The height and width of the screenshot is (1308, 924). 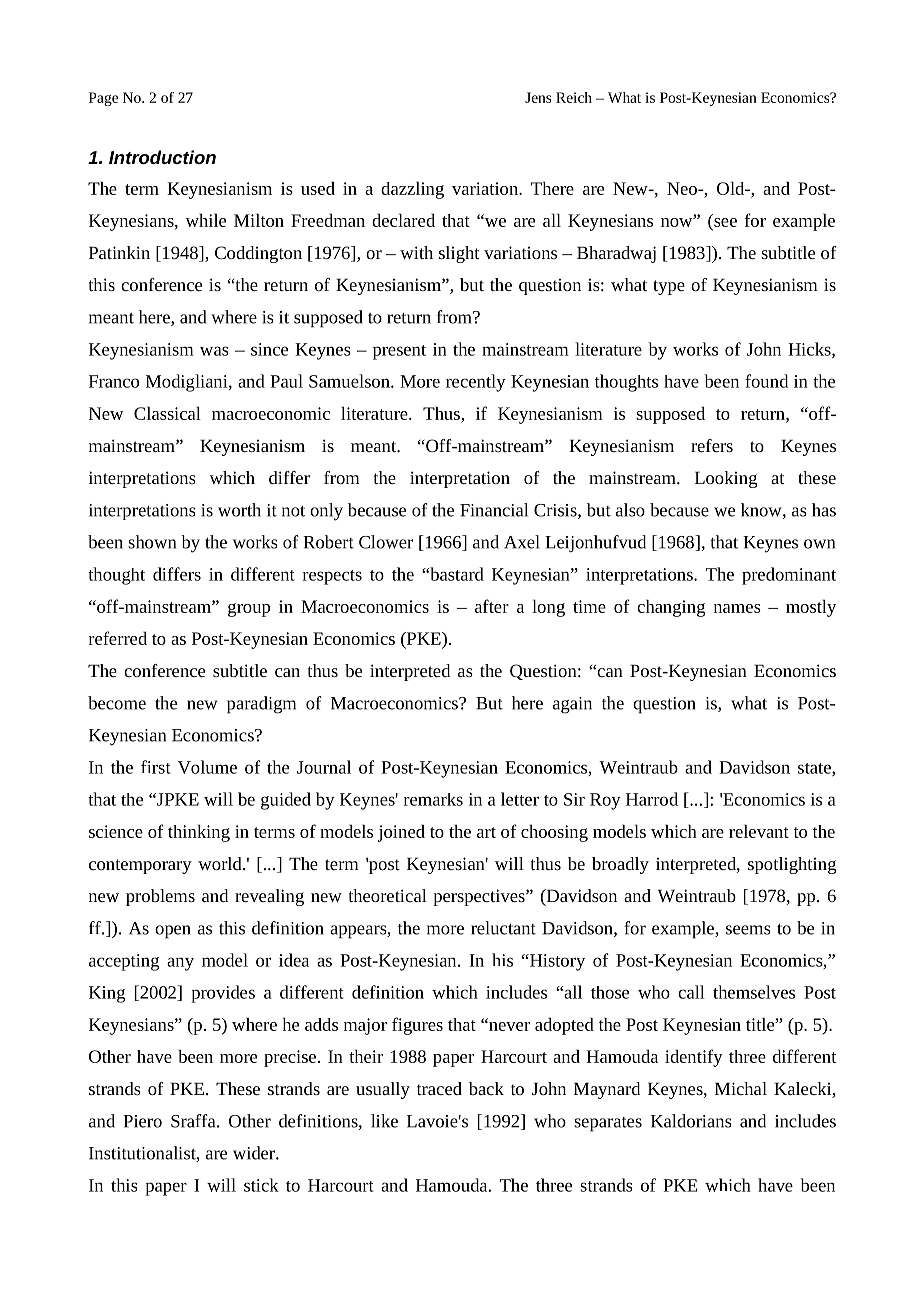 What do you see at coordinates (732, 188) in the screenshot?
I see `Old` at bounding box center [732, 188].
